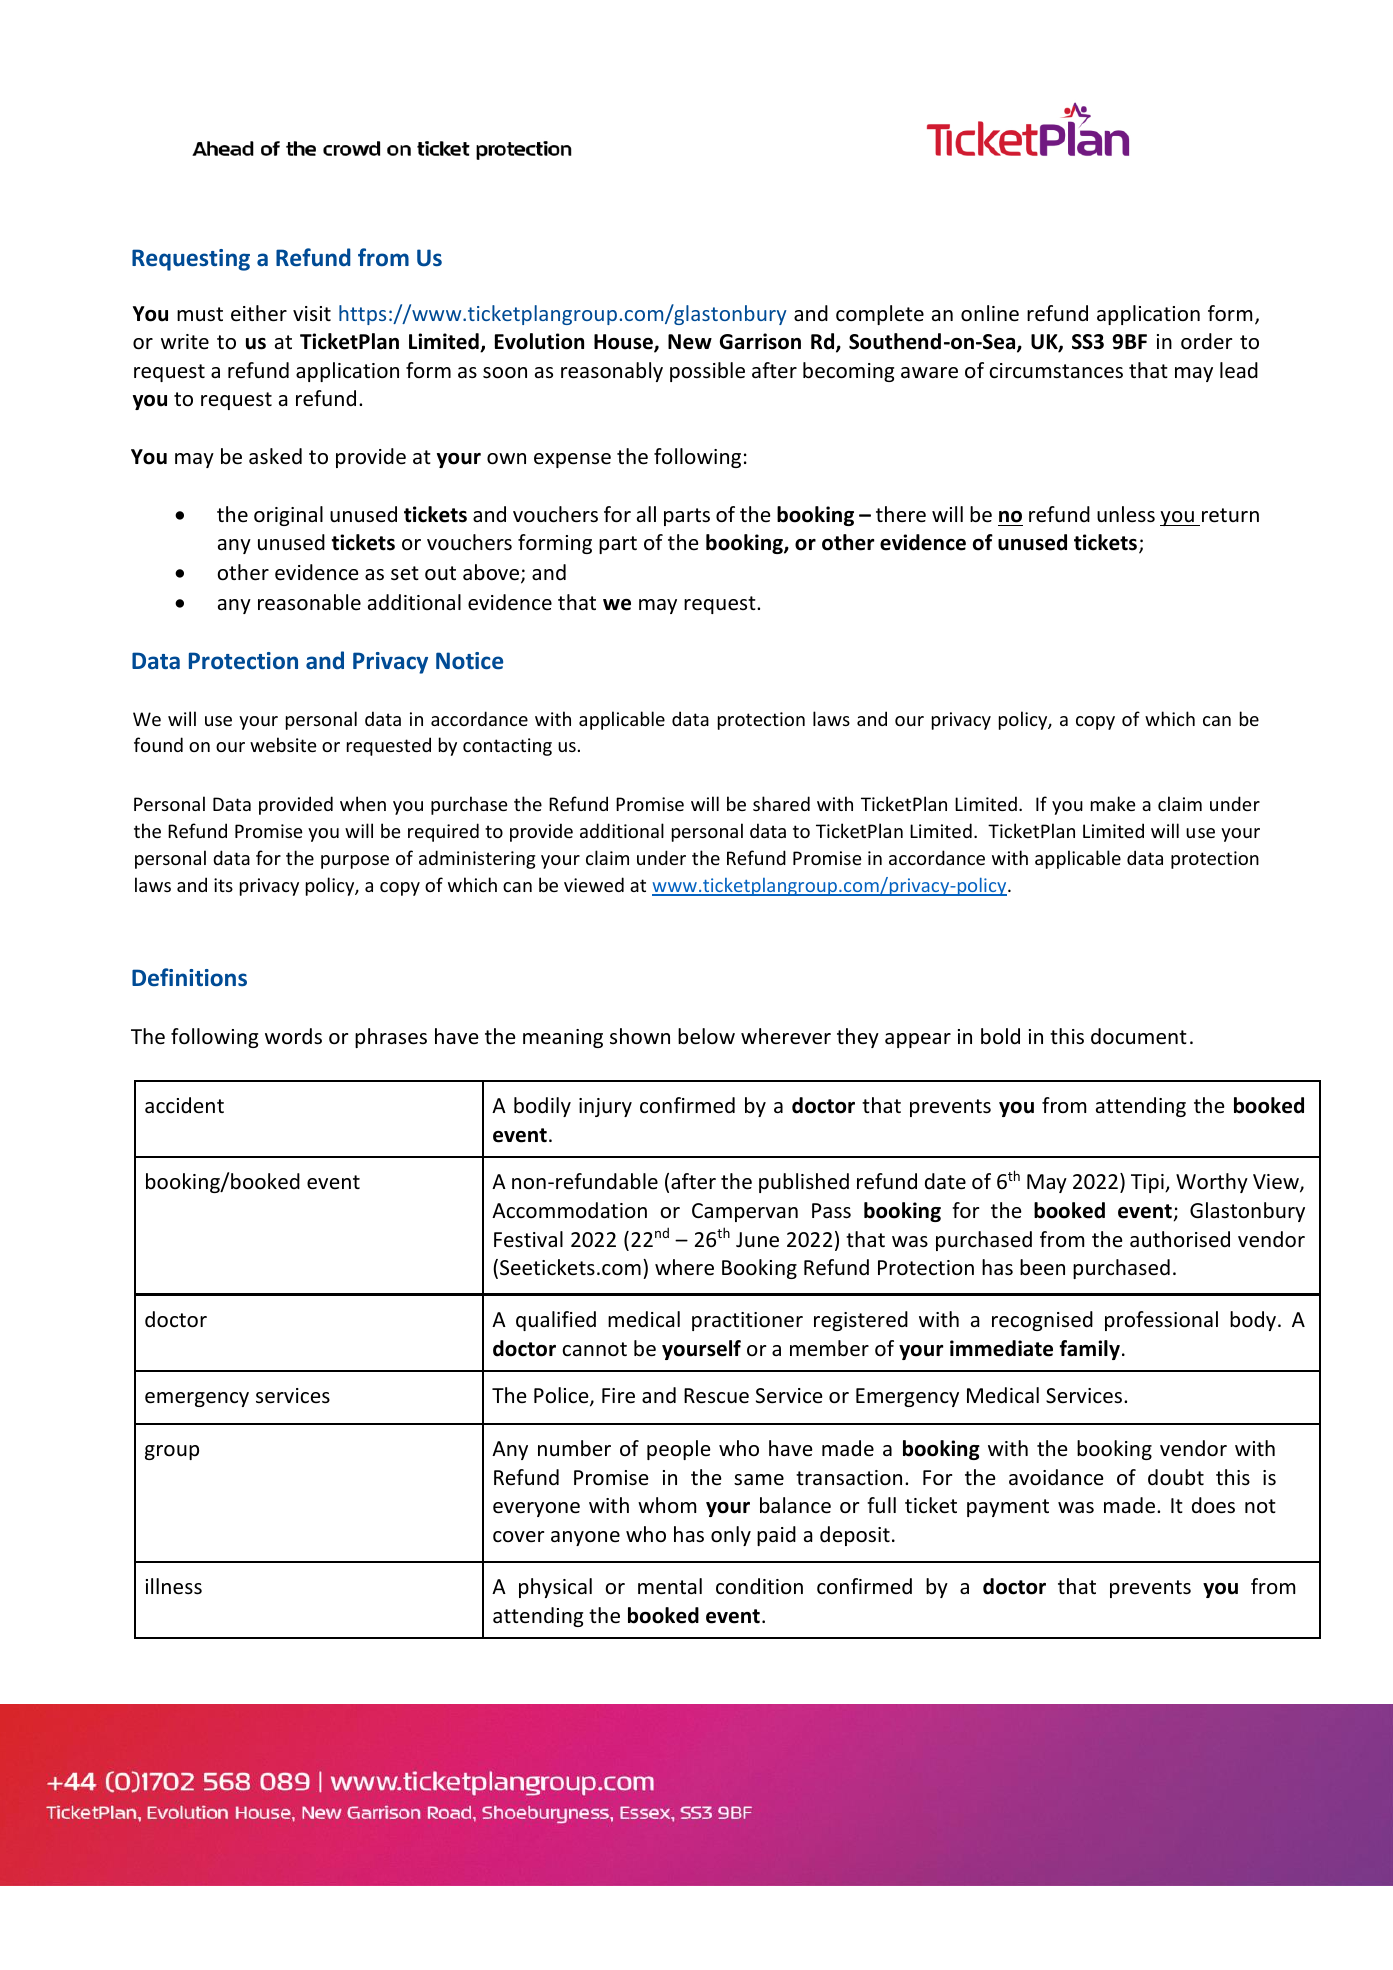 This screenshot has width=1393, height=1970. Describe the element at coordinates (174, 1586) in the screenshot. I see `illness` at that location.
